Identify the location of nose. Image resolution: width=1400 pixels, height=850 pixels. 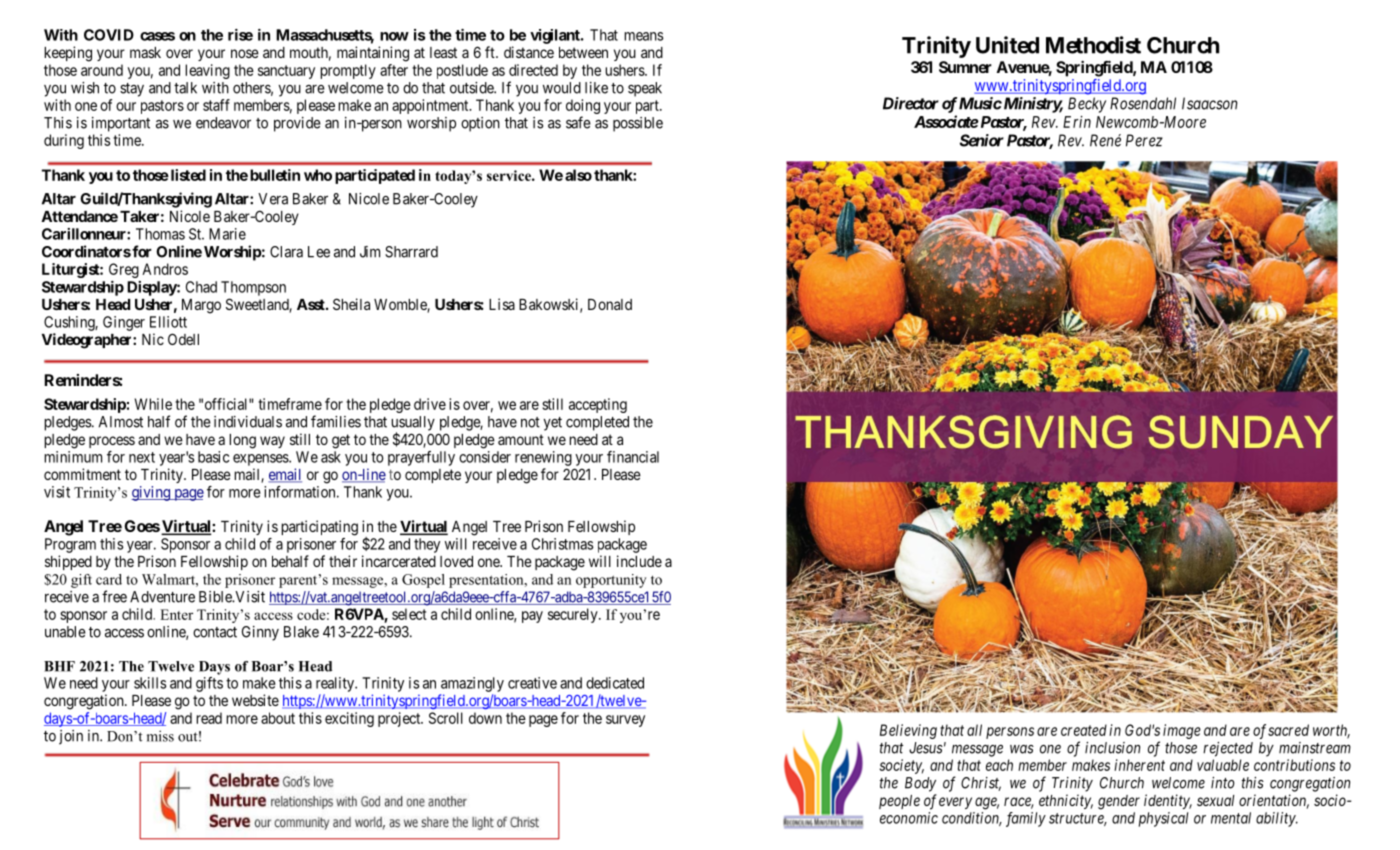
(245, 53).
